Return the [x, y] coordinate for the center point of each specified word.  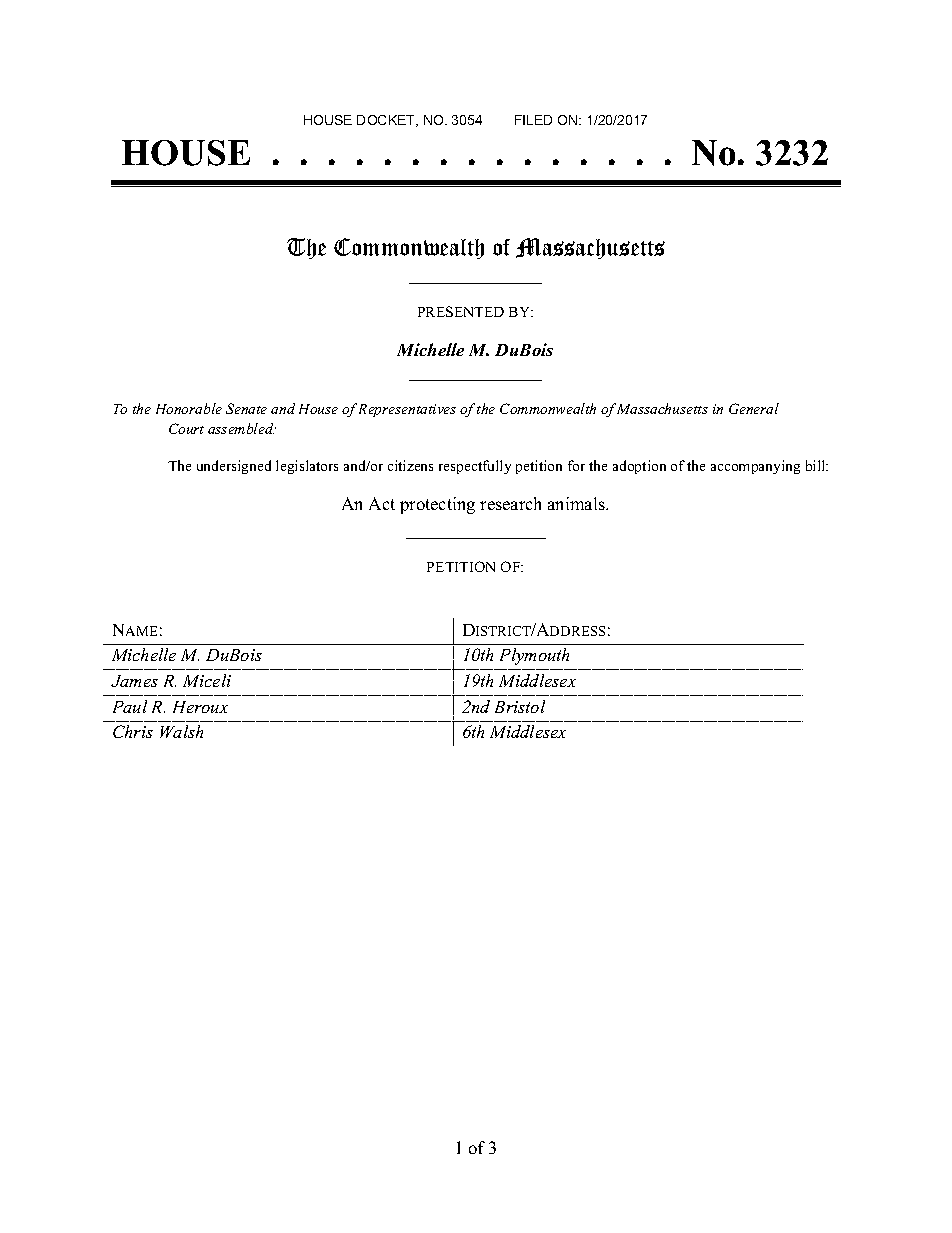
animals [578, 503]
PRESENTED [461, 311]
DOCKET [387, 121]
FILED [533, 120]
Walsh [181, 731]
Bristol [520, 706]
